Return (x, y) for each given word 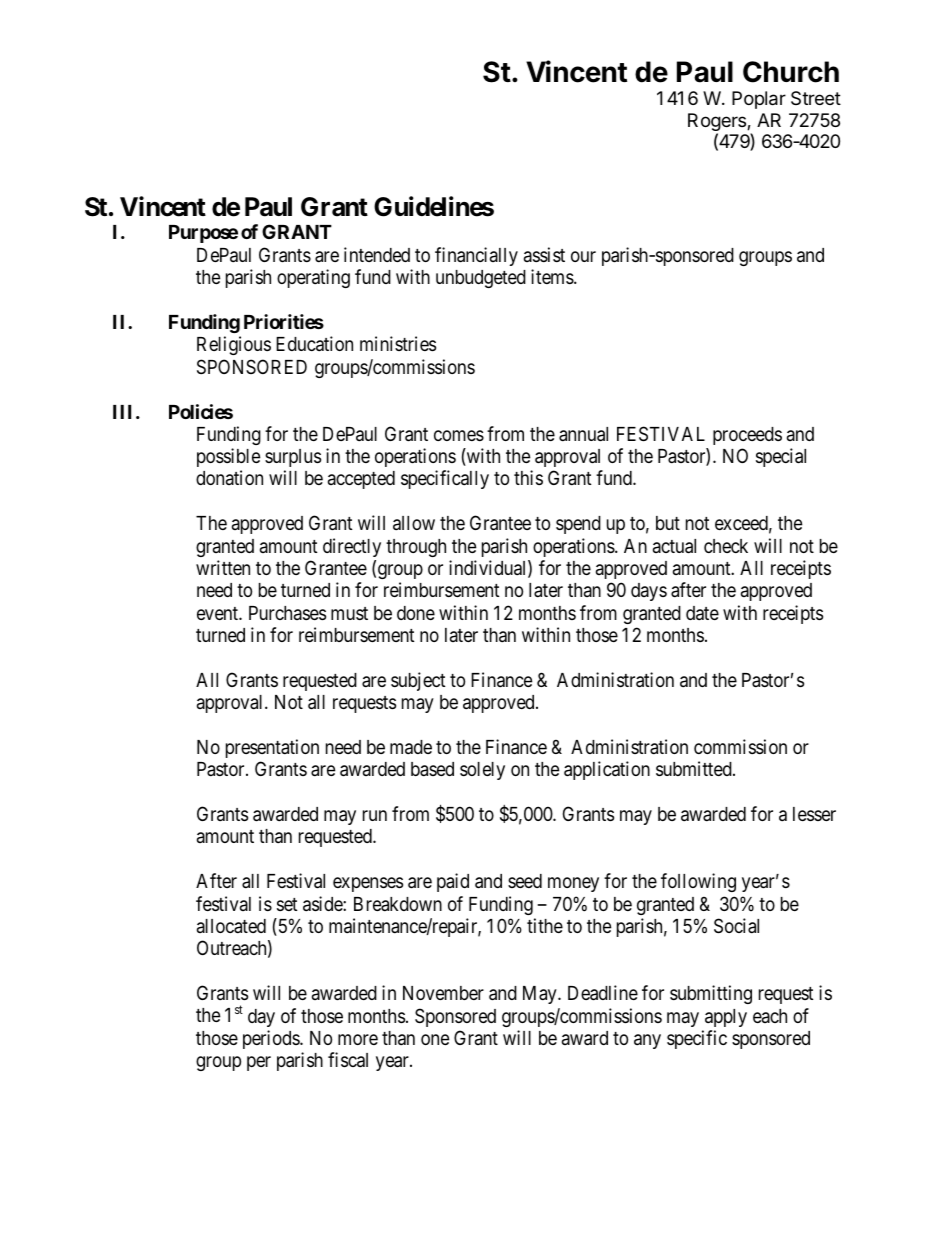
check (726, 546)
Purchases (287, 613)
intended (377, 254)
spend (578, 525)
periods (272, 1039)
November (443, 993)
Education (314, 343)
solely (482, 771)
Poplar (759, 100)
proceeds (747, 436)
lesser (814, 814)
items (553, 276)
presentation (272, 748)
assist (544, 254)
